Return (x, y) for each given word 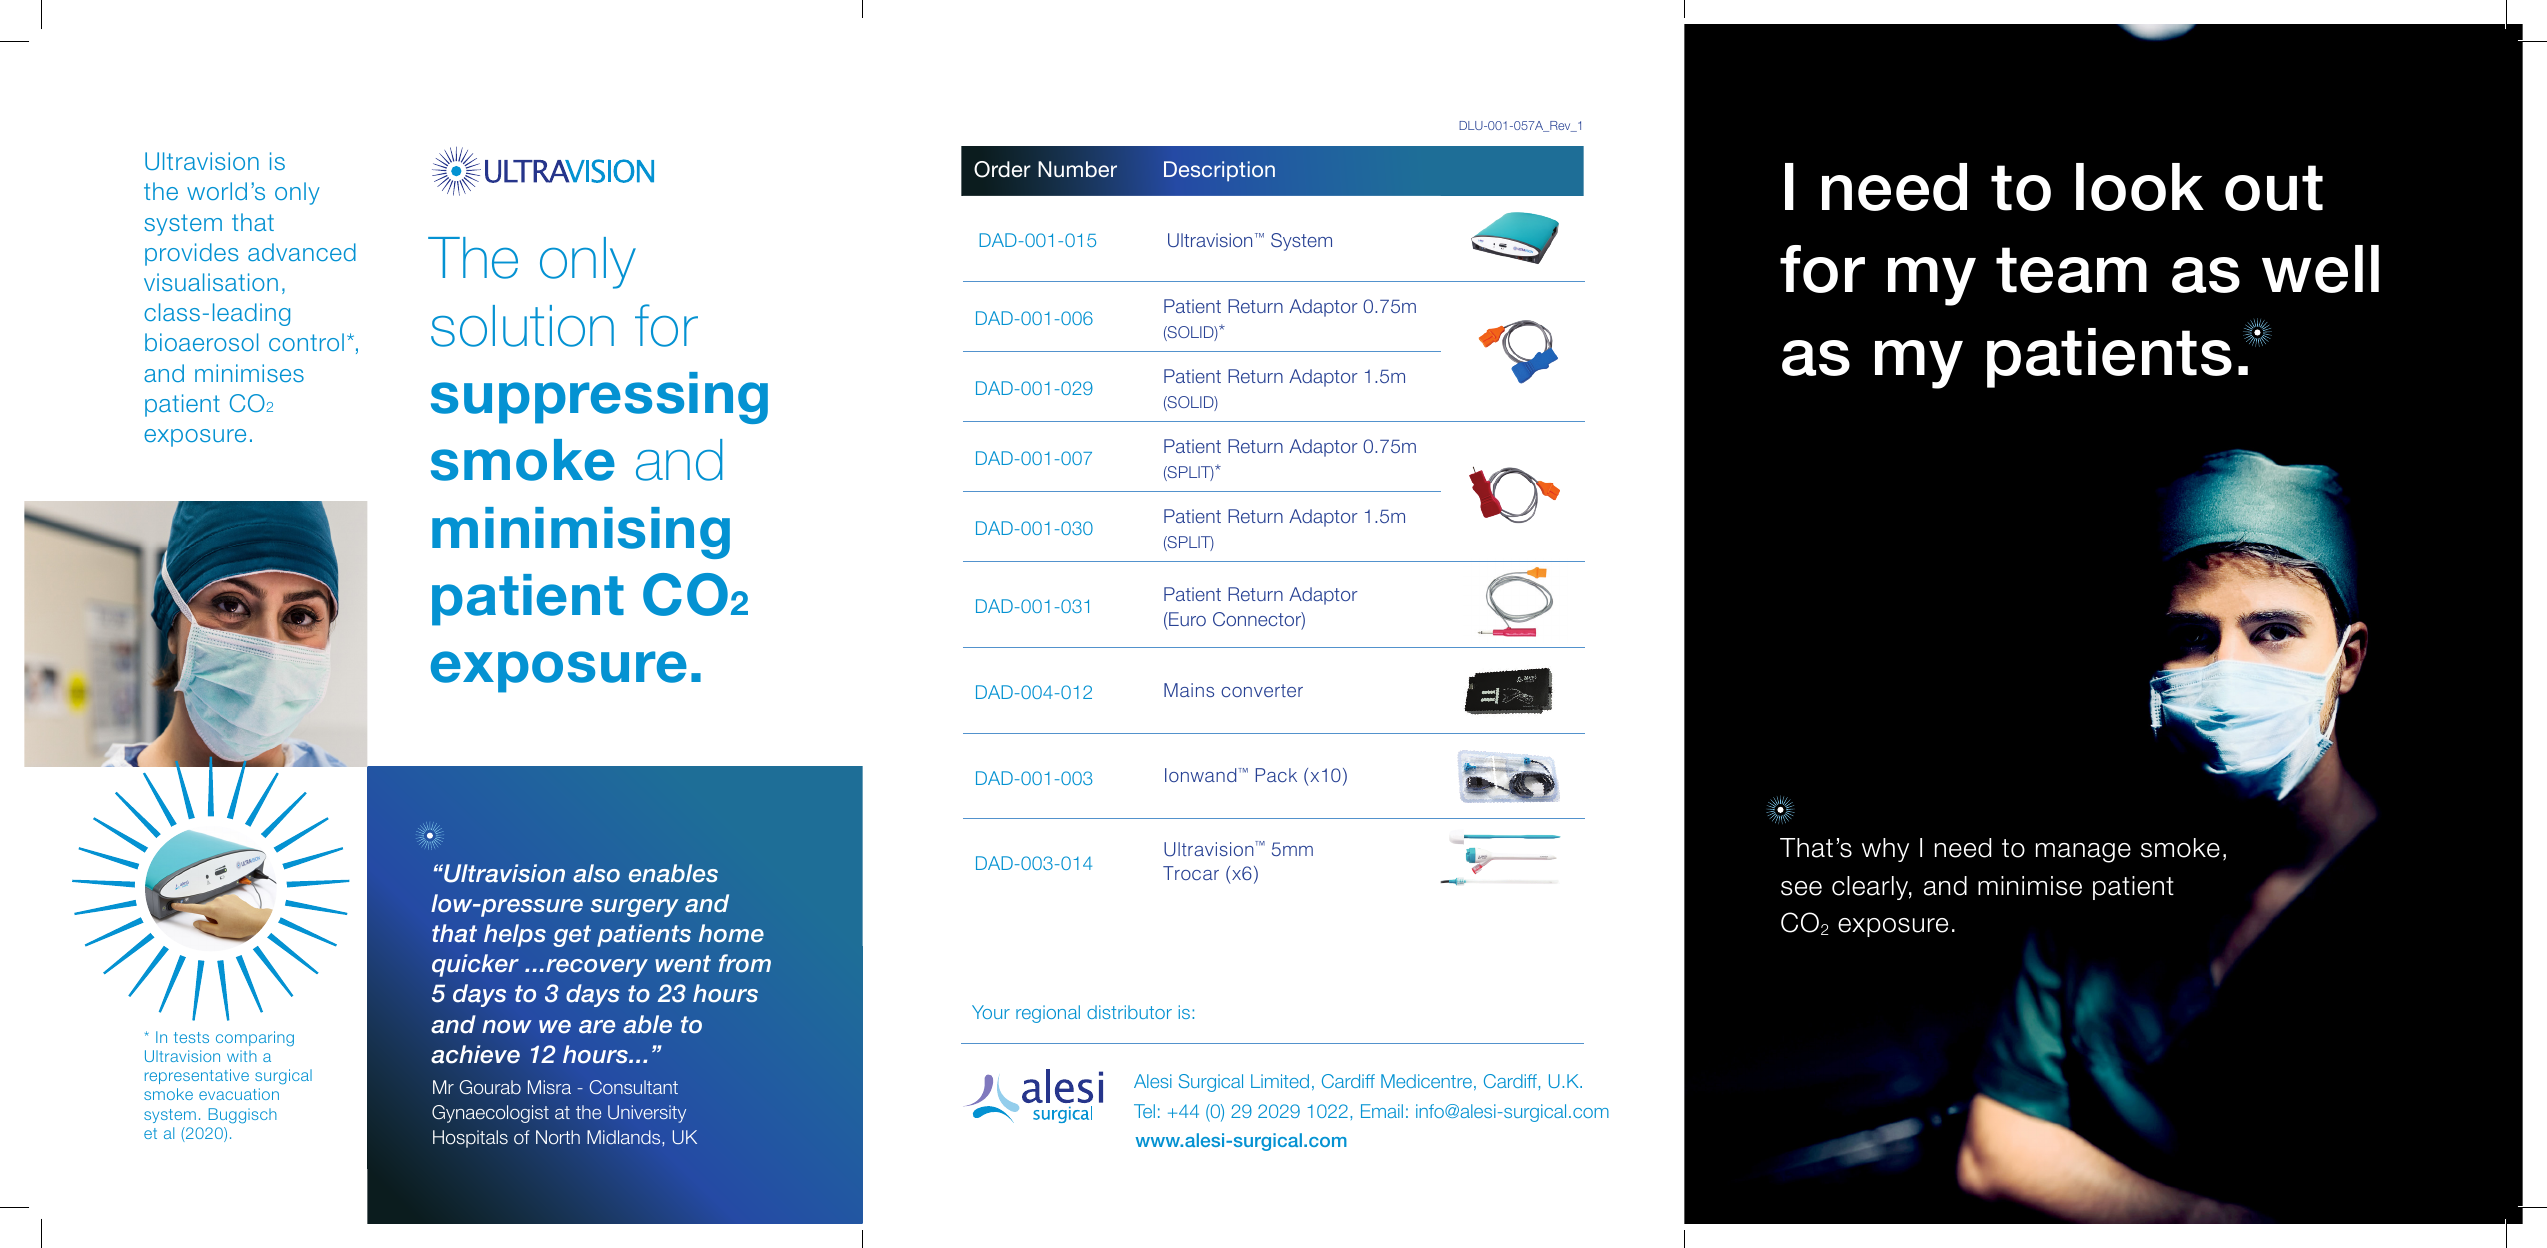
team (2071, 270)
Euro (1186, 619)
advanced (302, 252)
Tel (1144, 1111)
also (596, 873)
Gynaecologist (490, 1114)
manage (2083, 853)
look (2140, 187)
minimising (581, 533)
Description (1219, 171)
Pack (1276, 775)
